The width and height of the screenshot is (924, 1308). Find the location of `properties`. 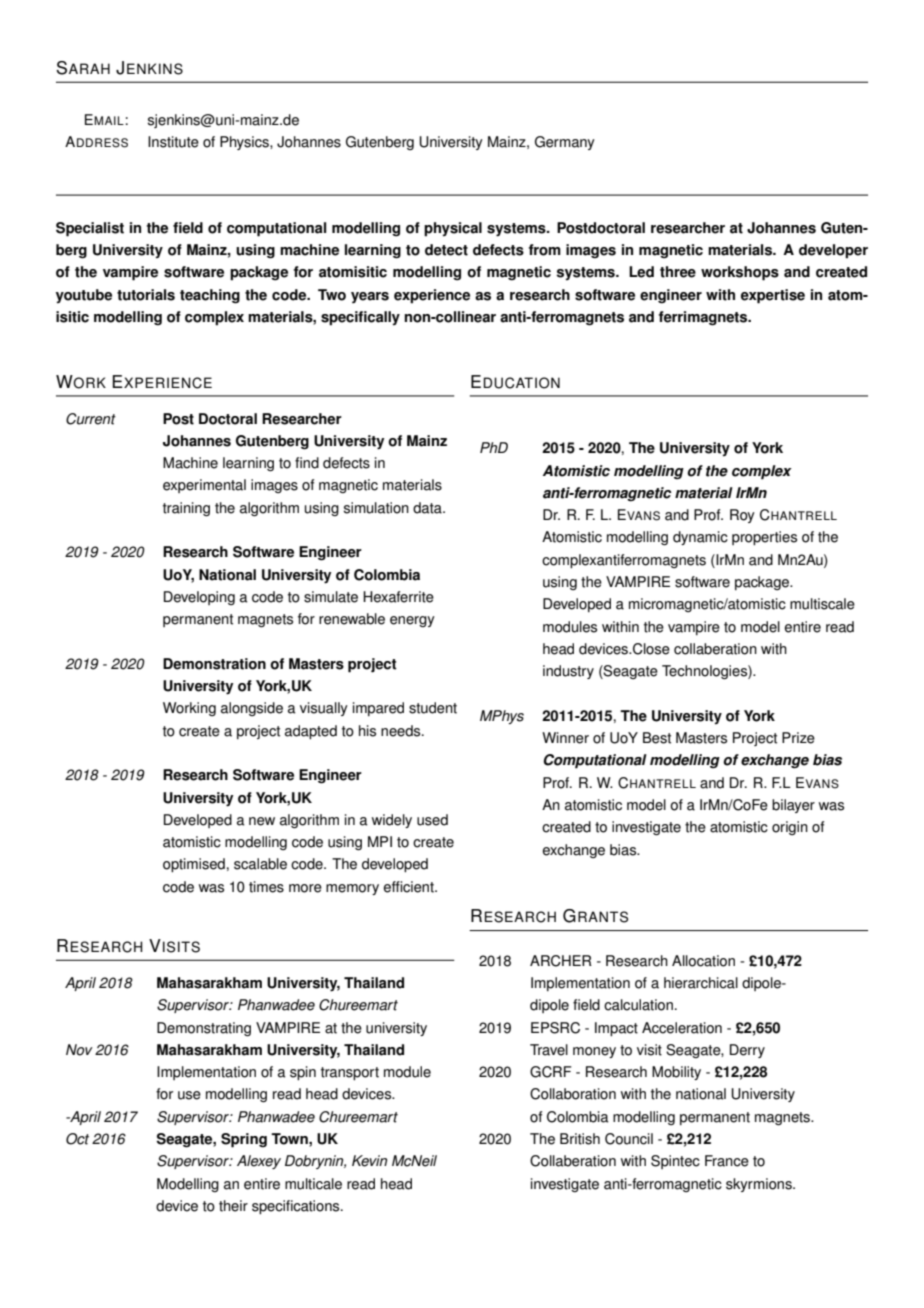

properties is located at coordinates (764, 538).
